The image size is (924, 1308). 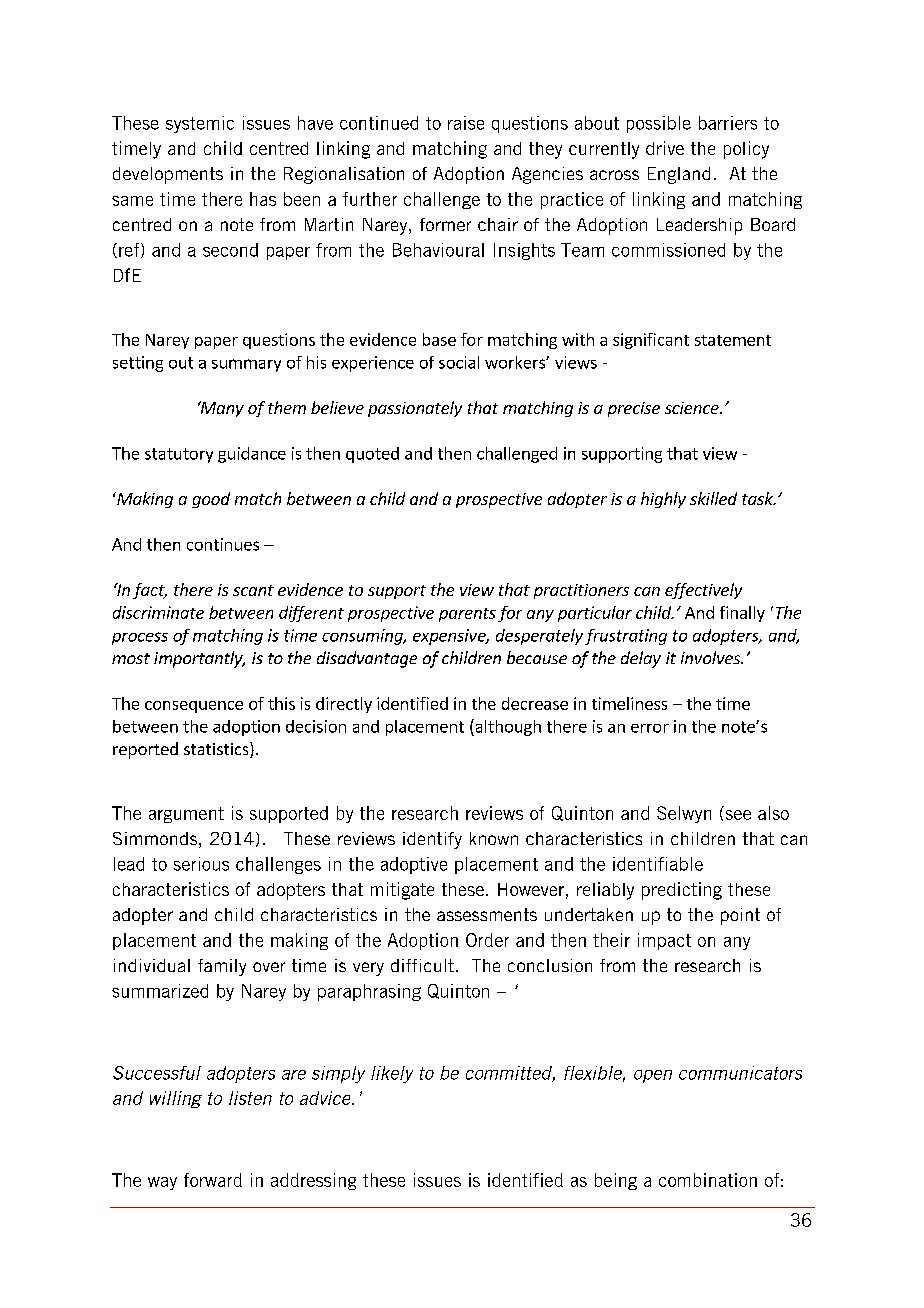 What do you see at coordinates (487, 914) in the screenshot?
I see `assessments` at bounding box center [487, 914].
